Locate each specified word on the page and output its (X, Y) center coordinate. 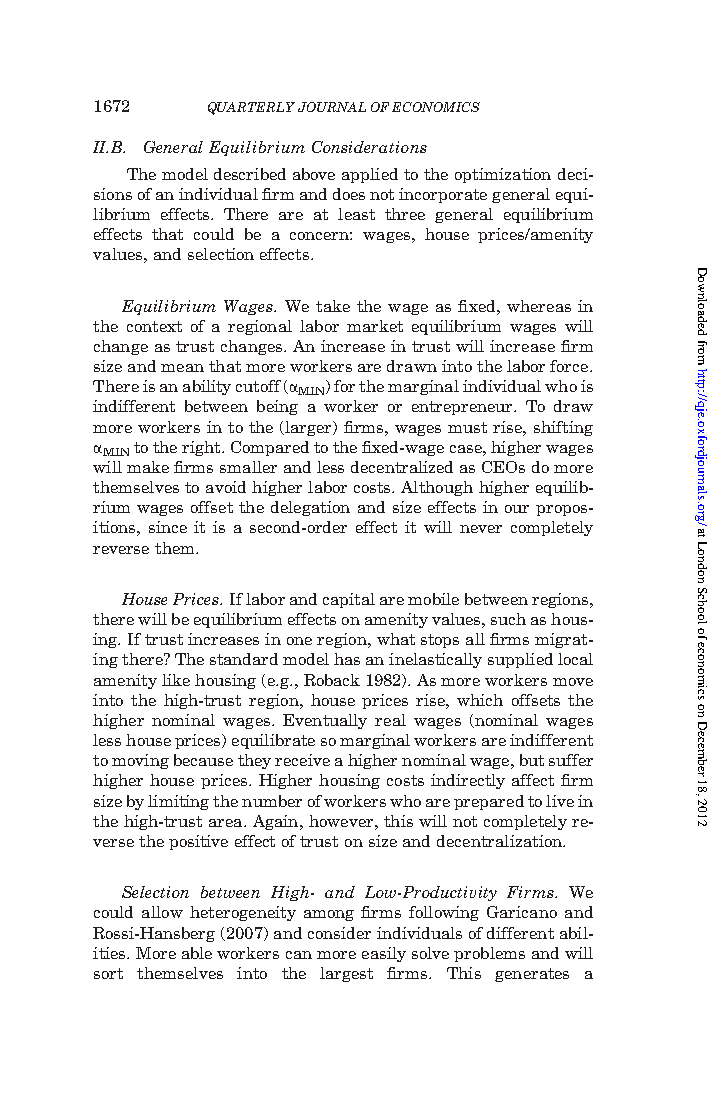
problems (489, 954)
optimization (503, 175)
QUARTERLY (251, 108)
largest (346, 974)
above (314, 174)
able (197, 953)
